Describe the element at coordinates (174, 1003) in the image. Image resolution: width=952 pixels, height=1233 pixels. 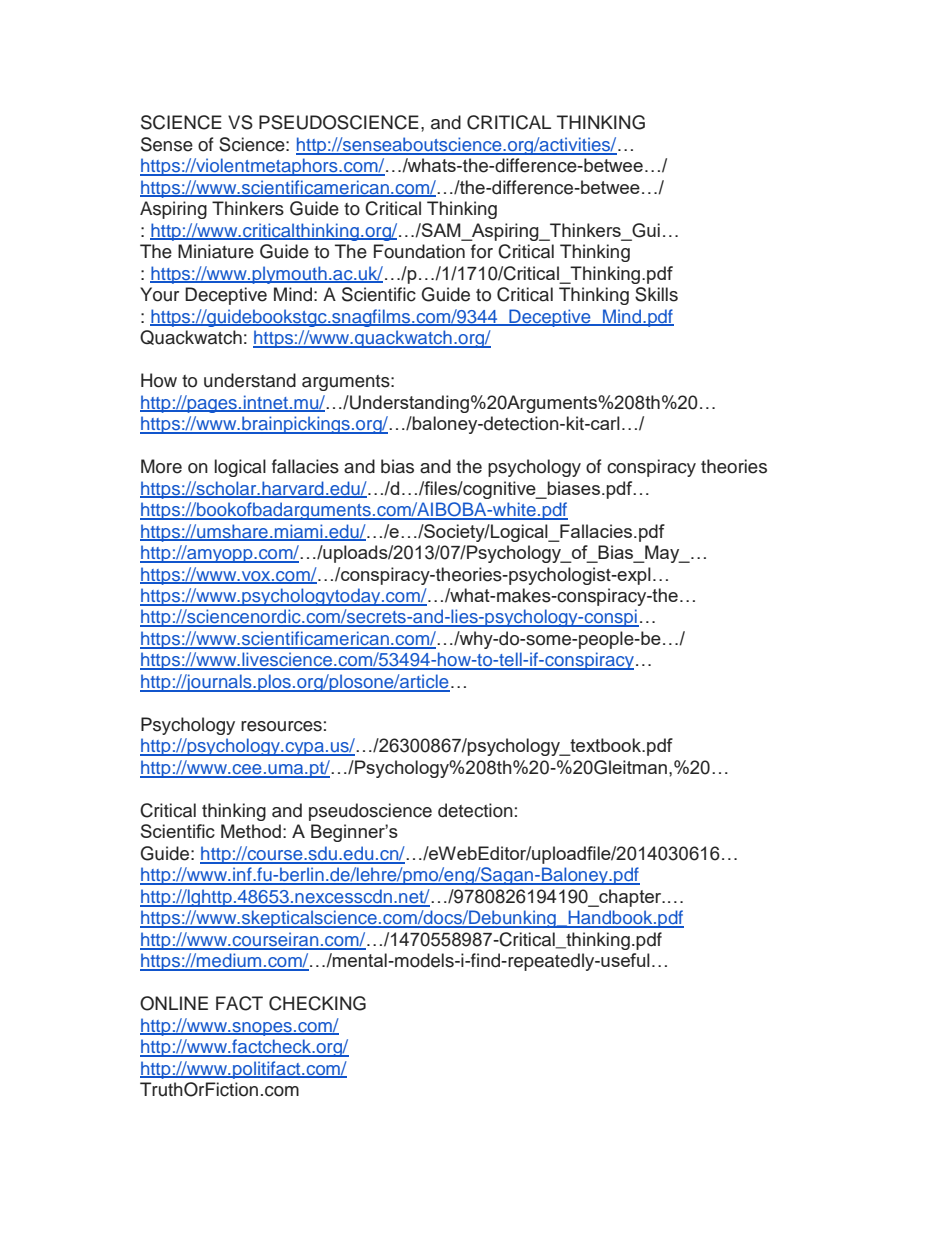
I see `ONLINE` at that location.
